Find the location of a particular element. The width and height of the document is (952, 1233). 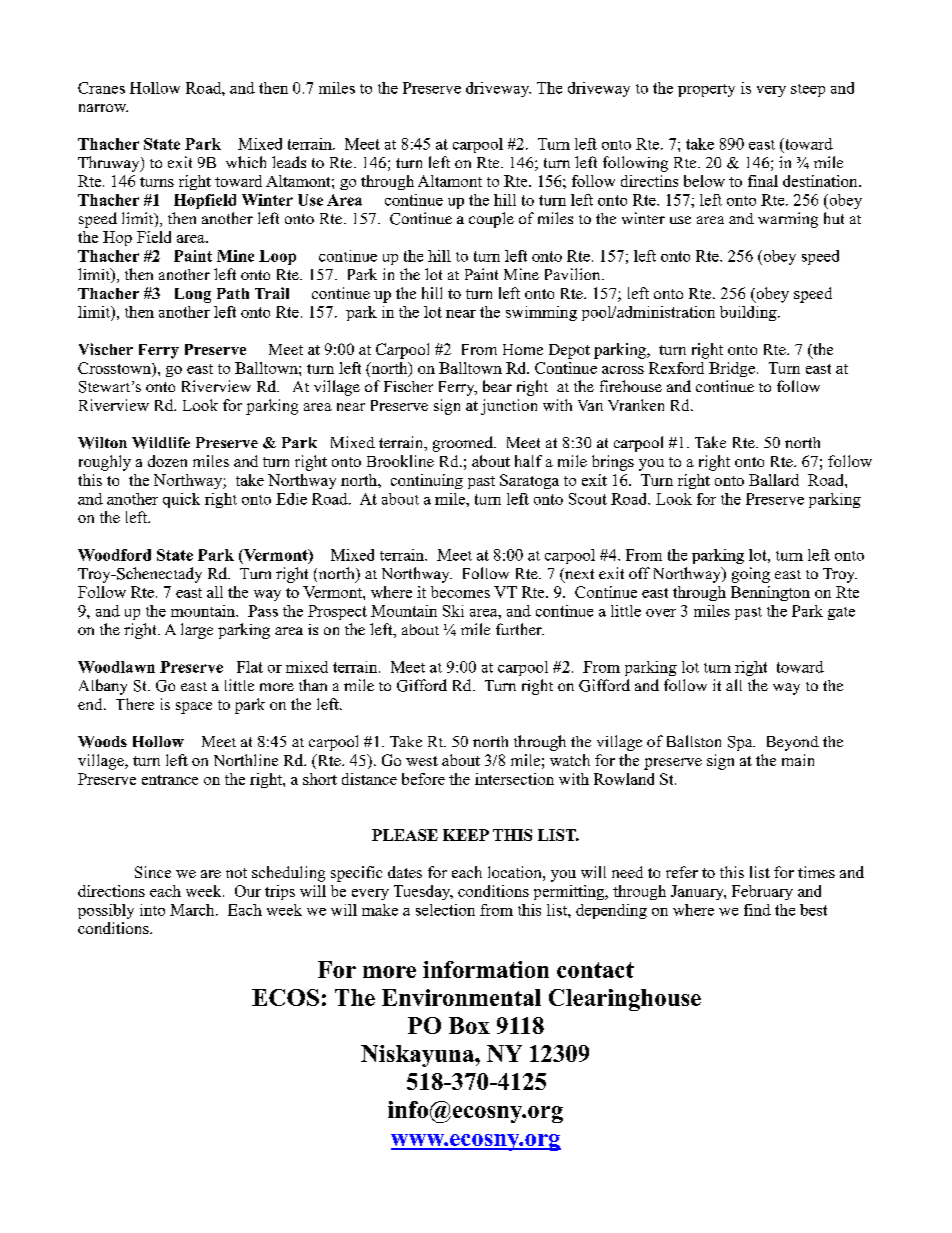

narrow is located at coordinates (103, 108).
